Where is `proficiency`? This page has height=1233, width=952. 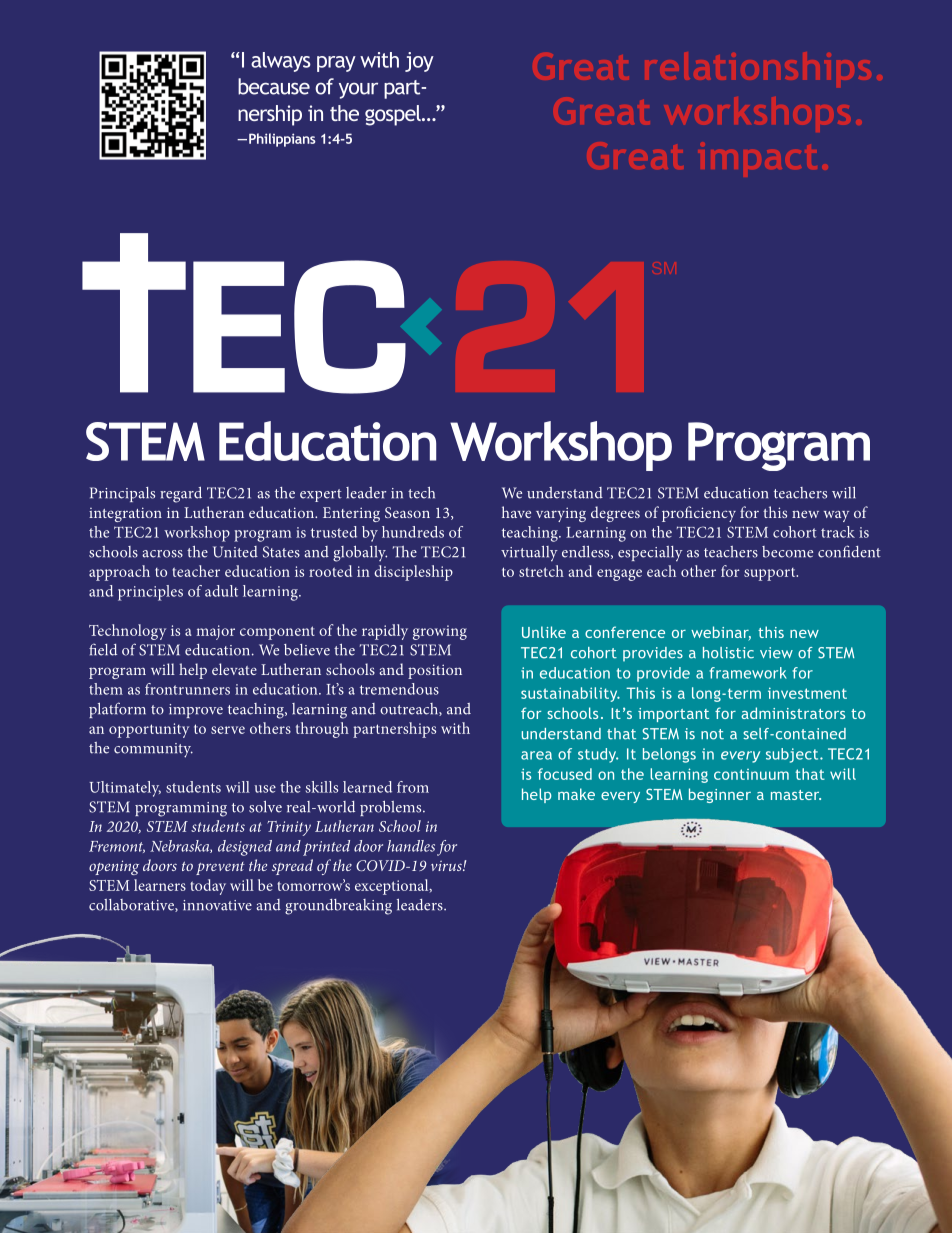
proficiency is located at coordinates (699, 514).
